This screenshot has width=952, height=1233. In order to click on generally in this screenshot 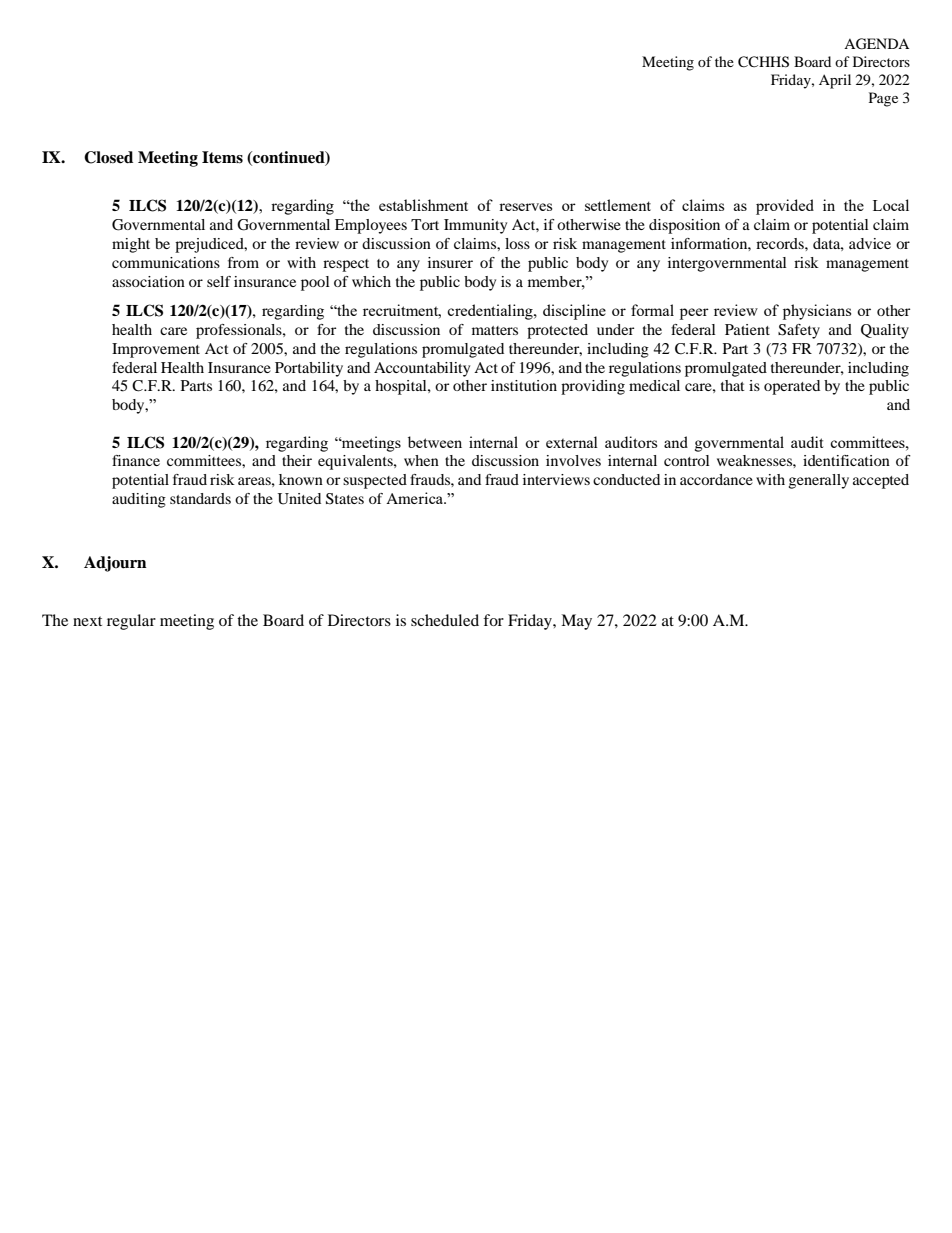, I will do `click(818, 481)`.
